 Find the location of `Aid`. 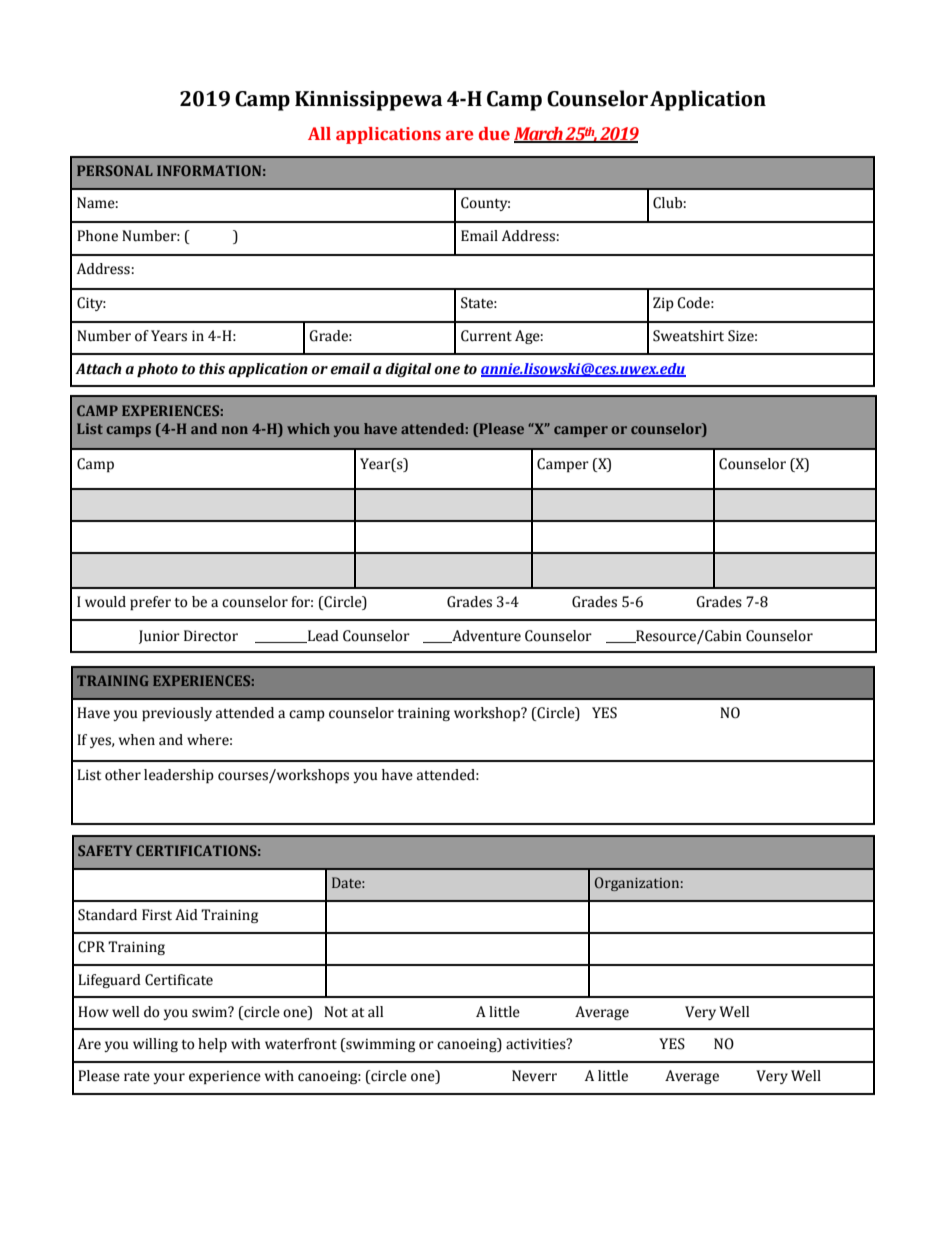

Aid is located at coordinates (186, 915).
